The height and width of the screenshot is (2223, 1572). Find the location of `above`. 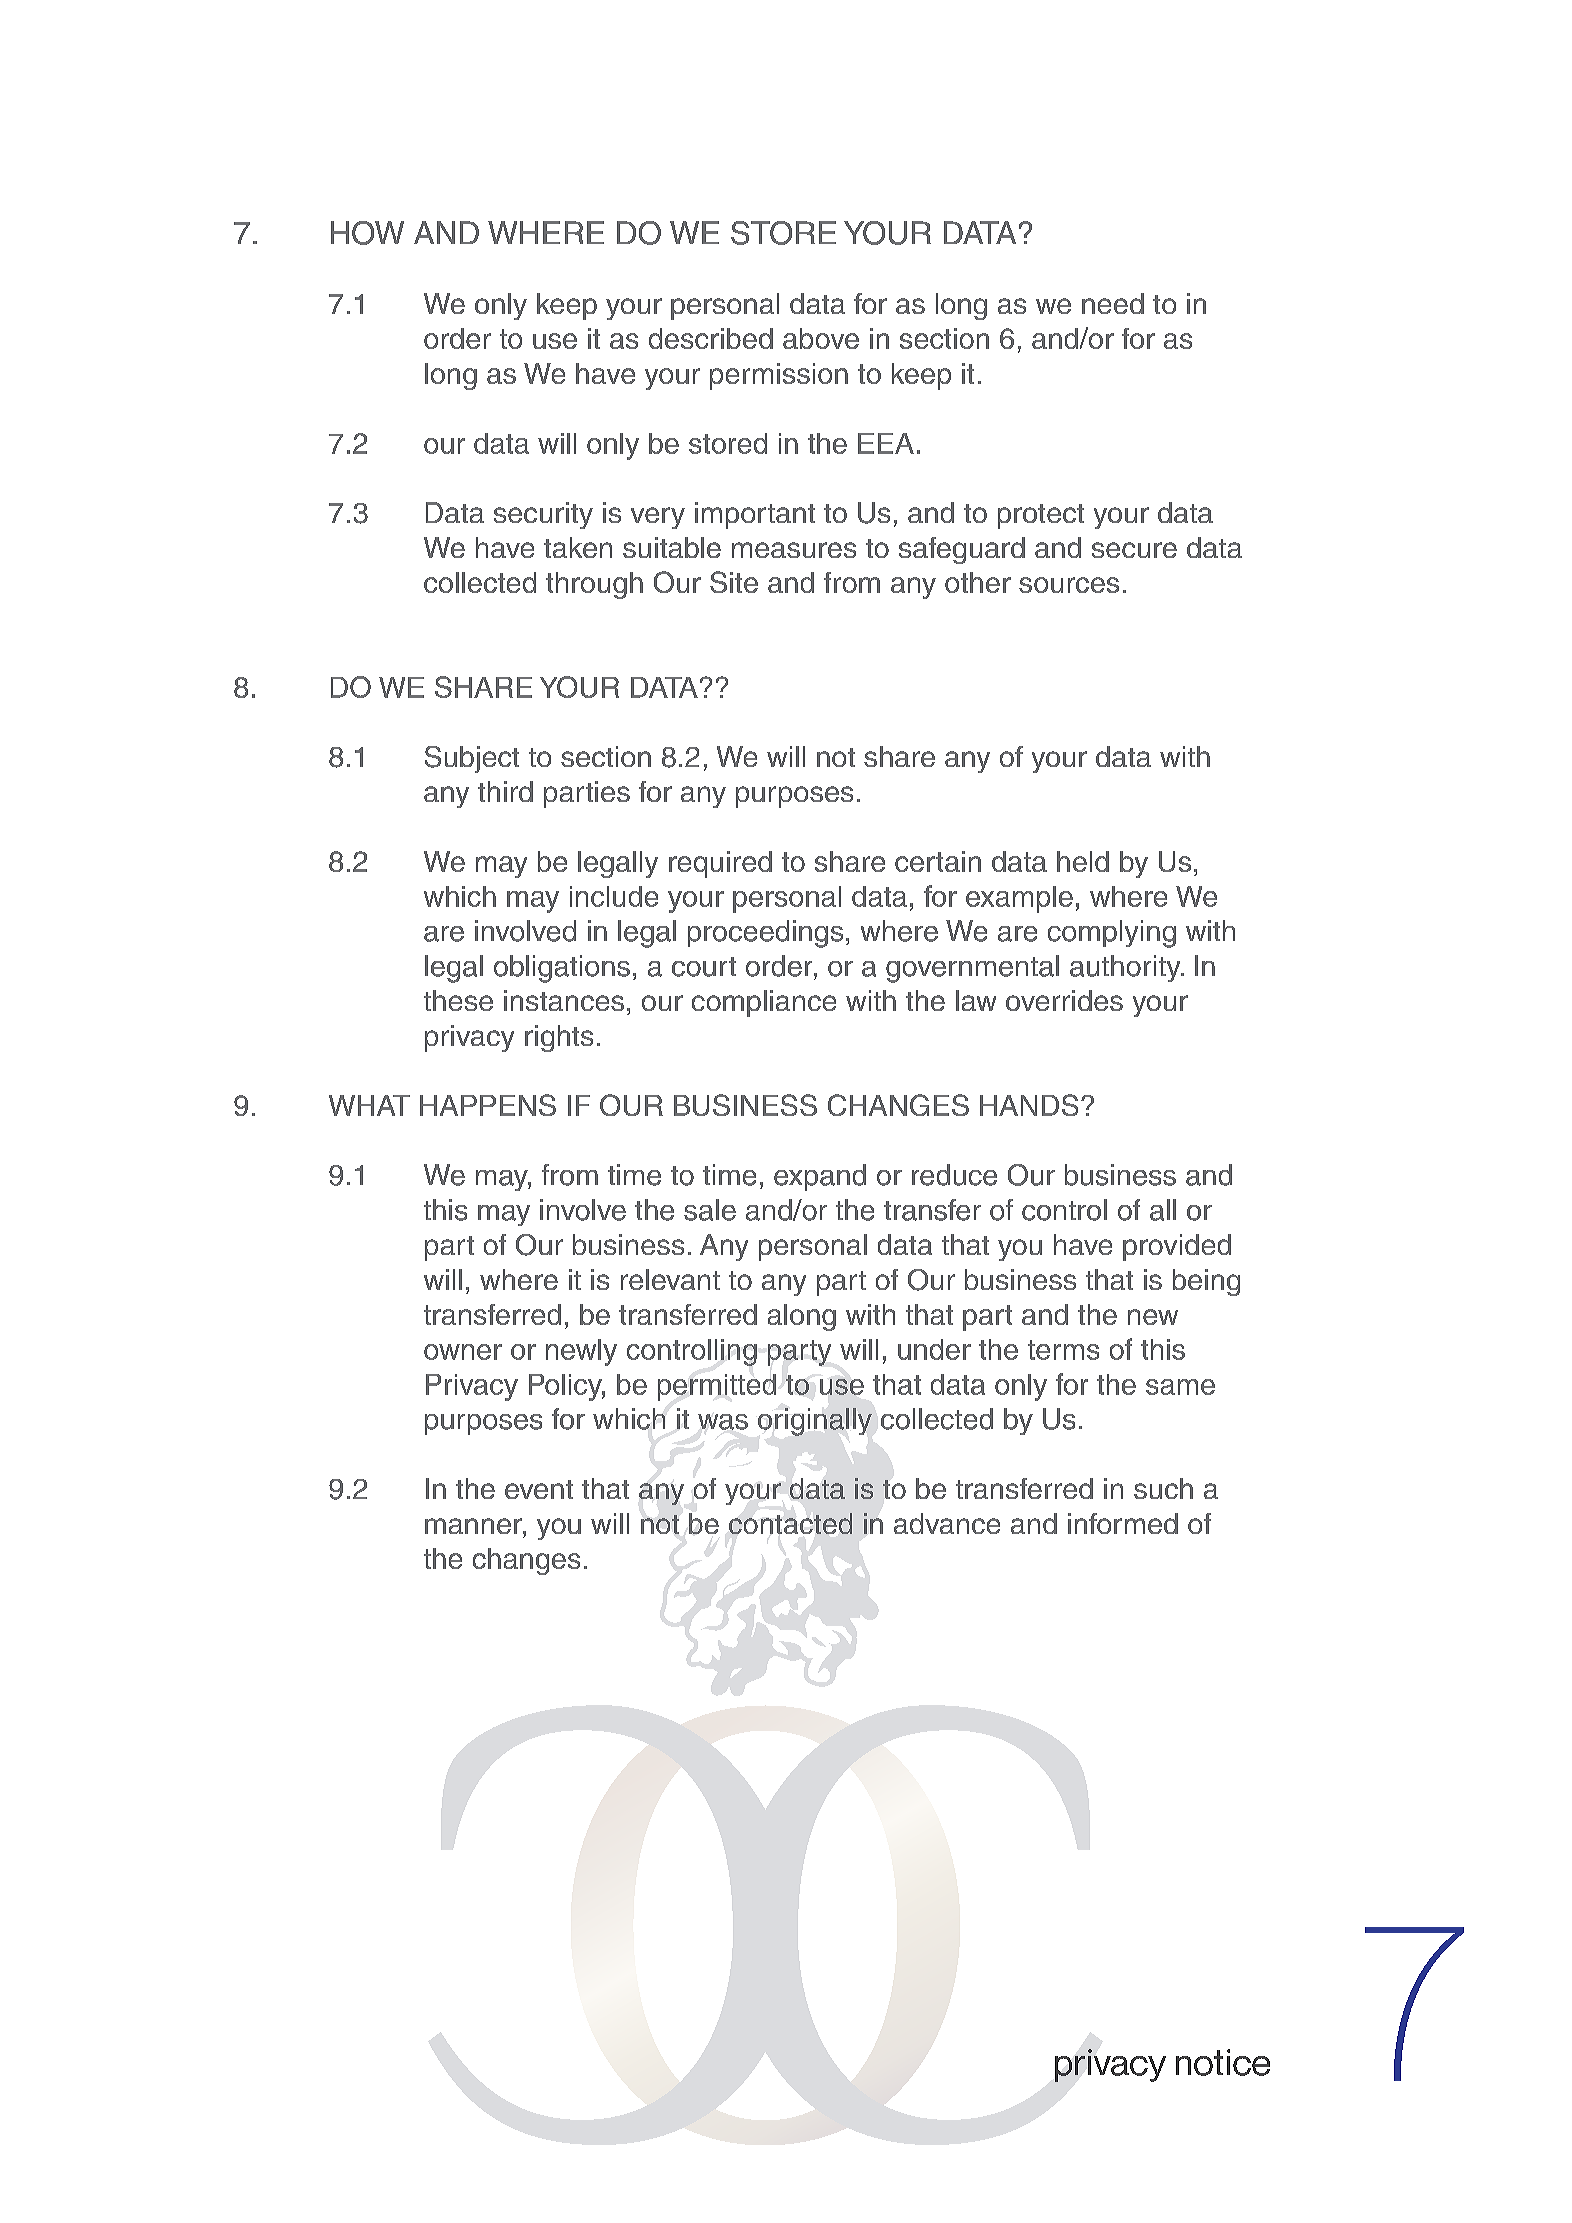

above is located at coordinates (821, 338).
